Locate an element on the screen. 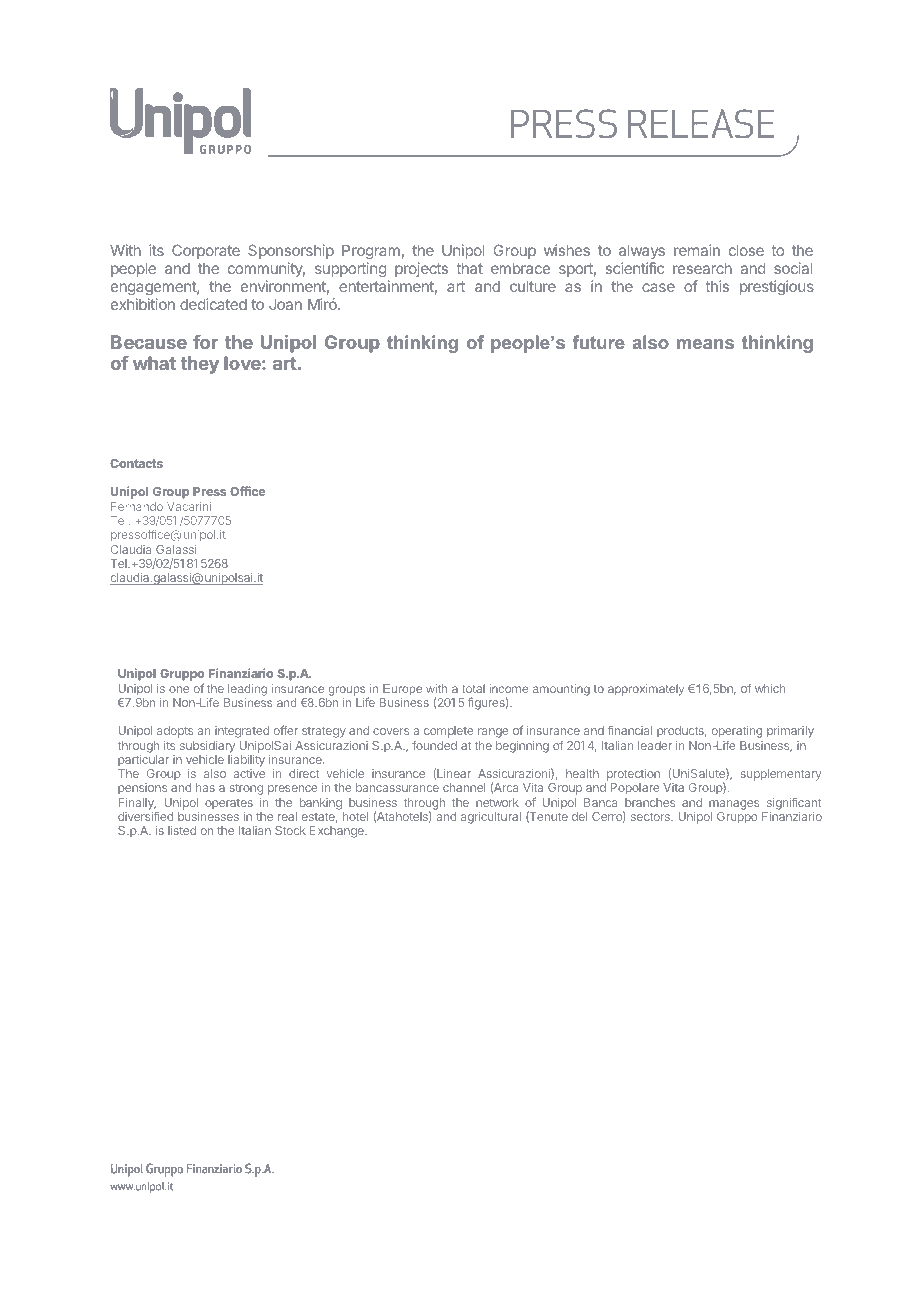 Image resolution: width=924 pixels, height=1308 pixels. operates is located at coordinates (229, 804).
